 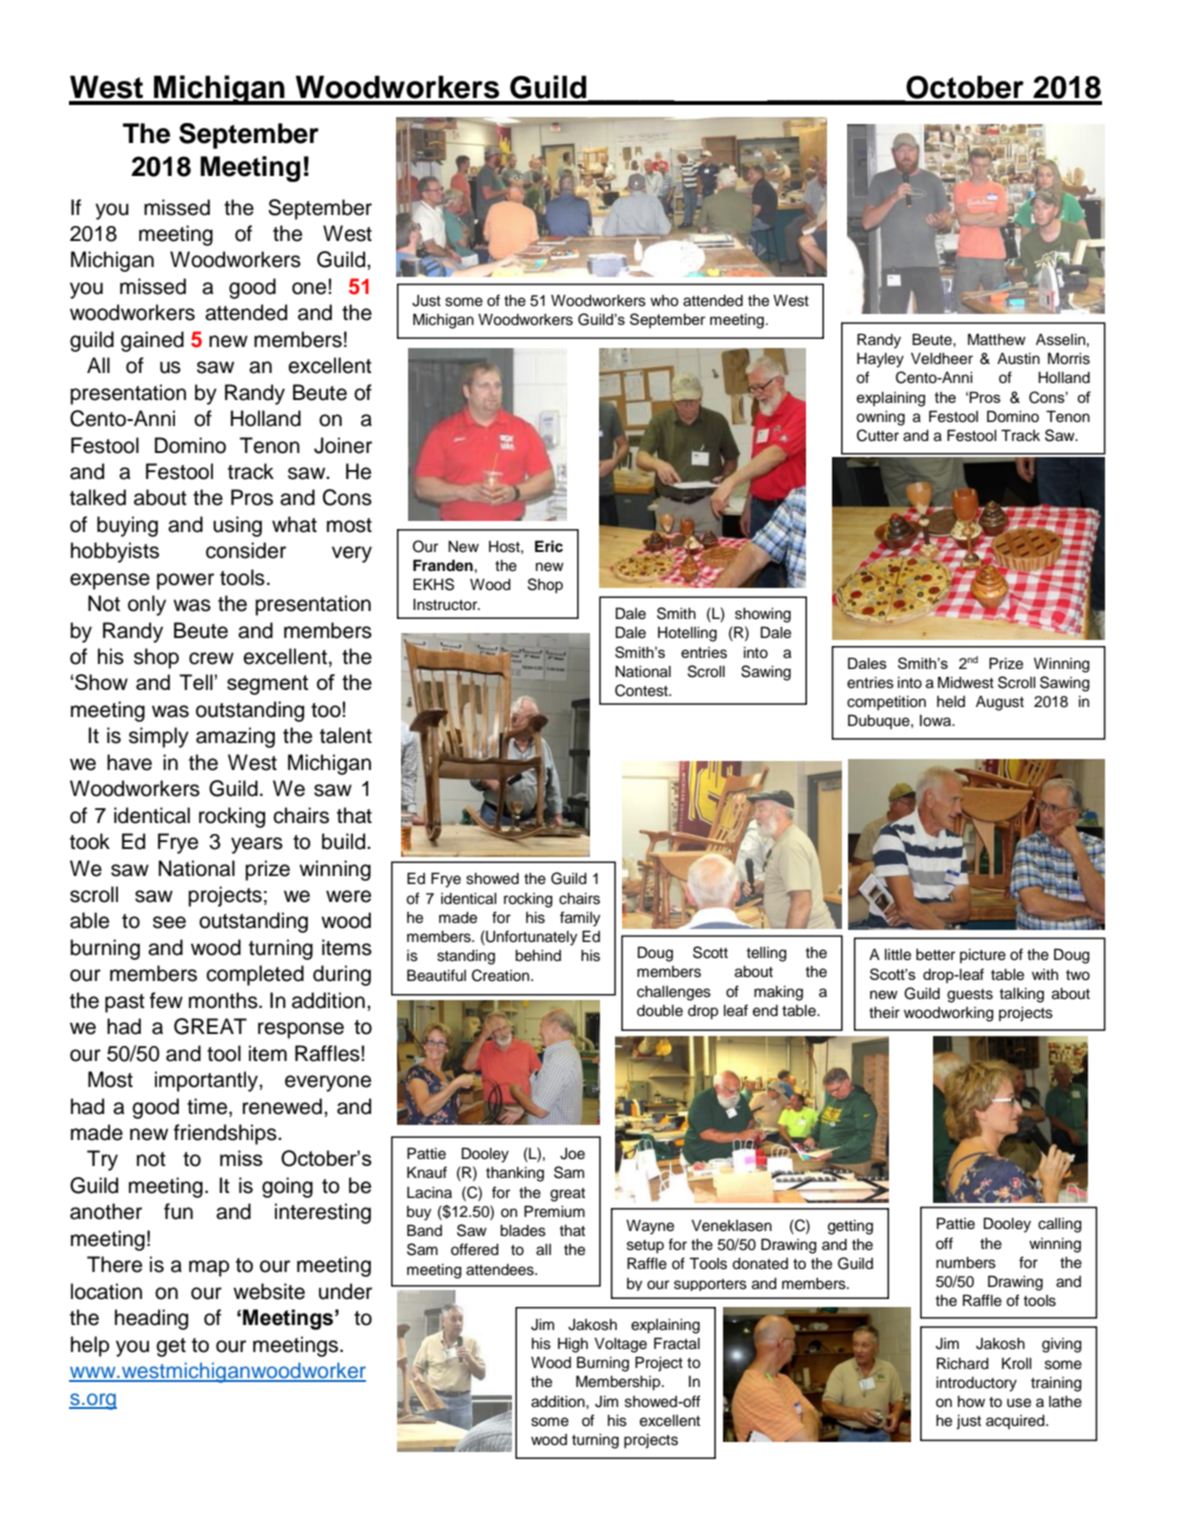 I want to click on amazing, so click(x=235, y=737).
